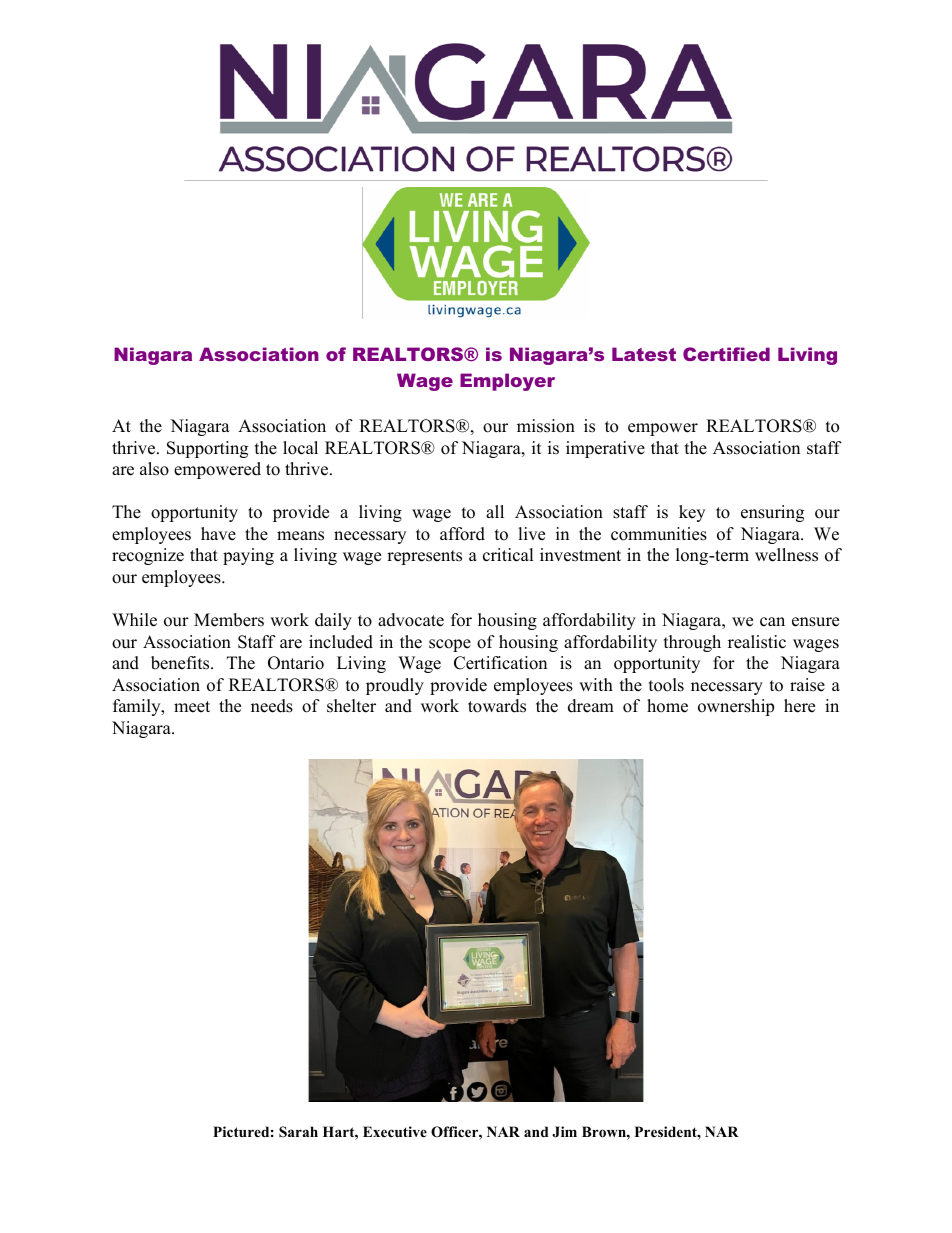 This document has height=1233, width=952. Describe the element at coordinates (192, 707) in the document. I see `meet` at that location.
